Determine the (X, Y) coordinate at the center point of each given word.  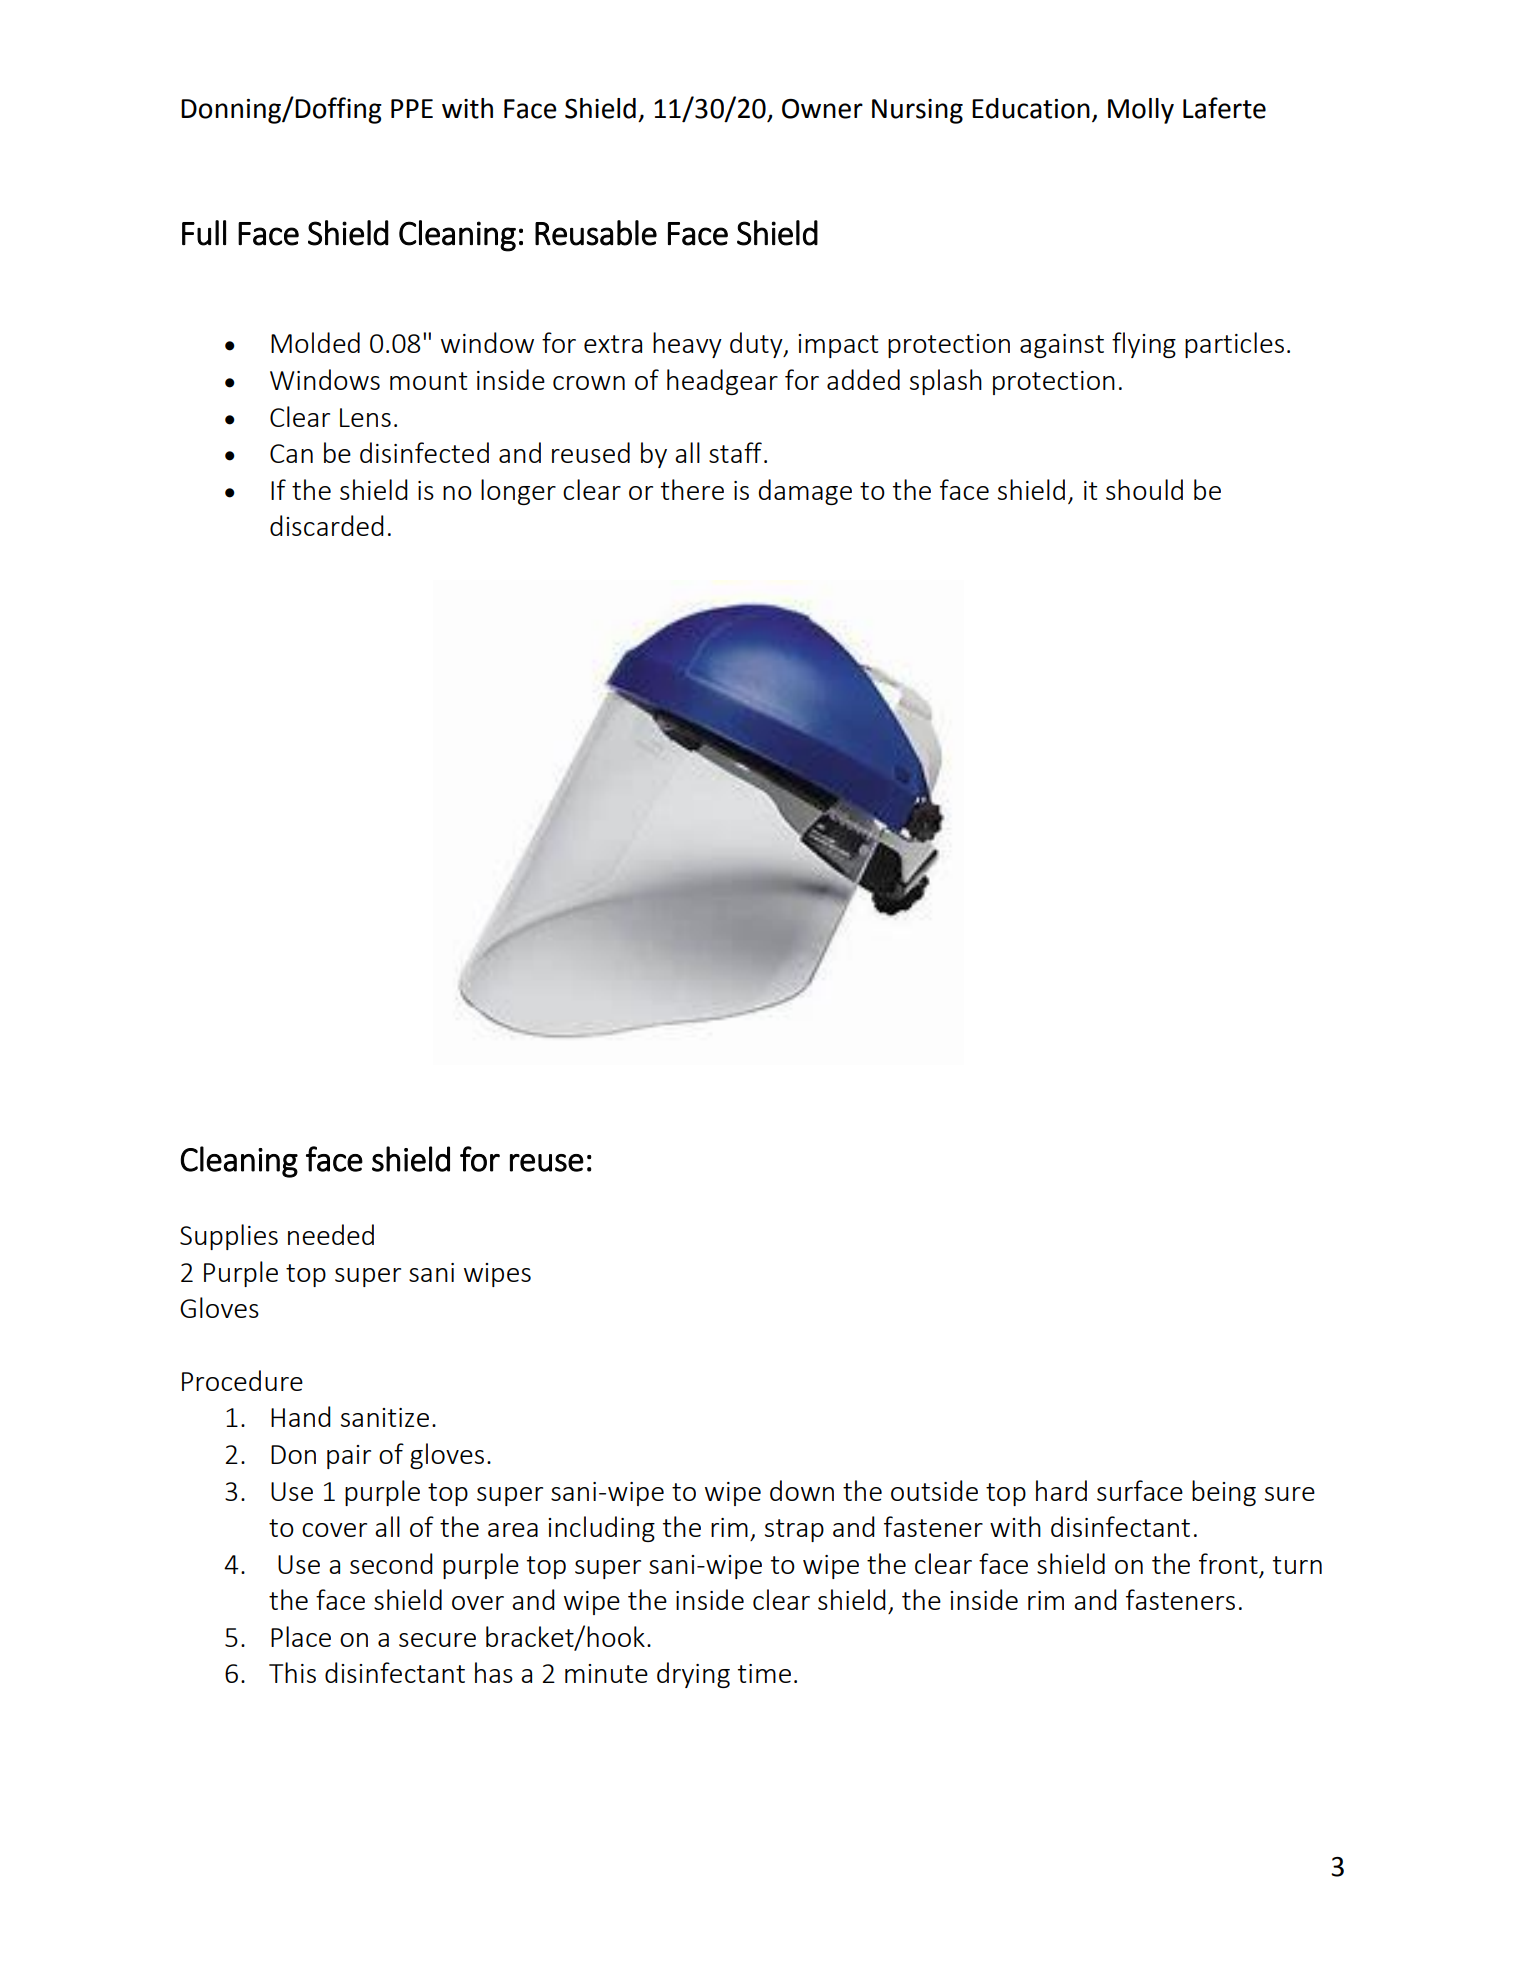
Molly (1141, 111)
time (764, 1673)
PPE (412, 108)
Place (301, 1636)
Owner (822, 109)
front (1228, 1563)
